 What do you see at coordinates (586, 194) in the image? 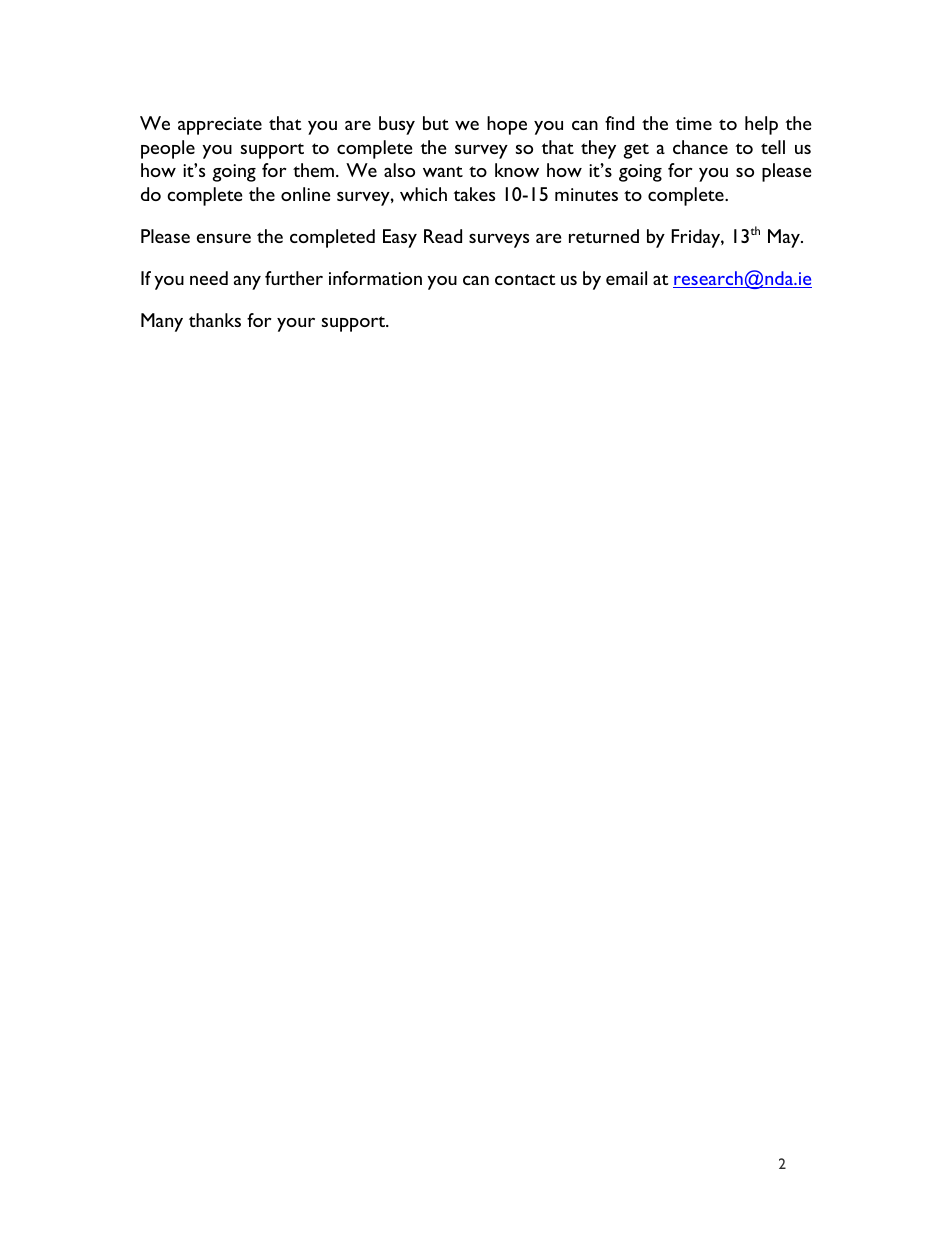
I see `minutes` at bounding box center [586, 194].
